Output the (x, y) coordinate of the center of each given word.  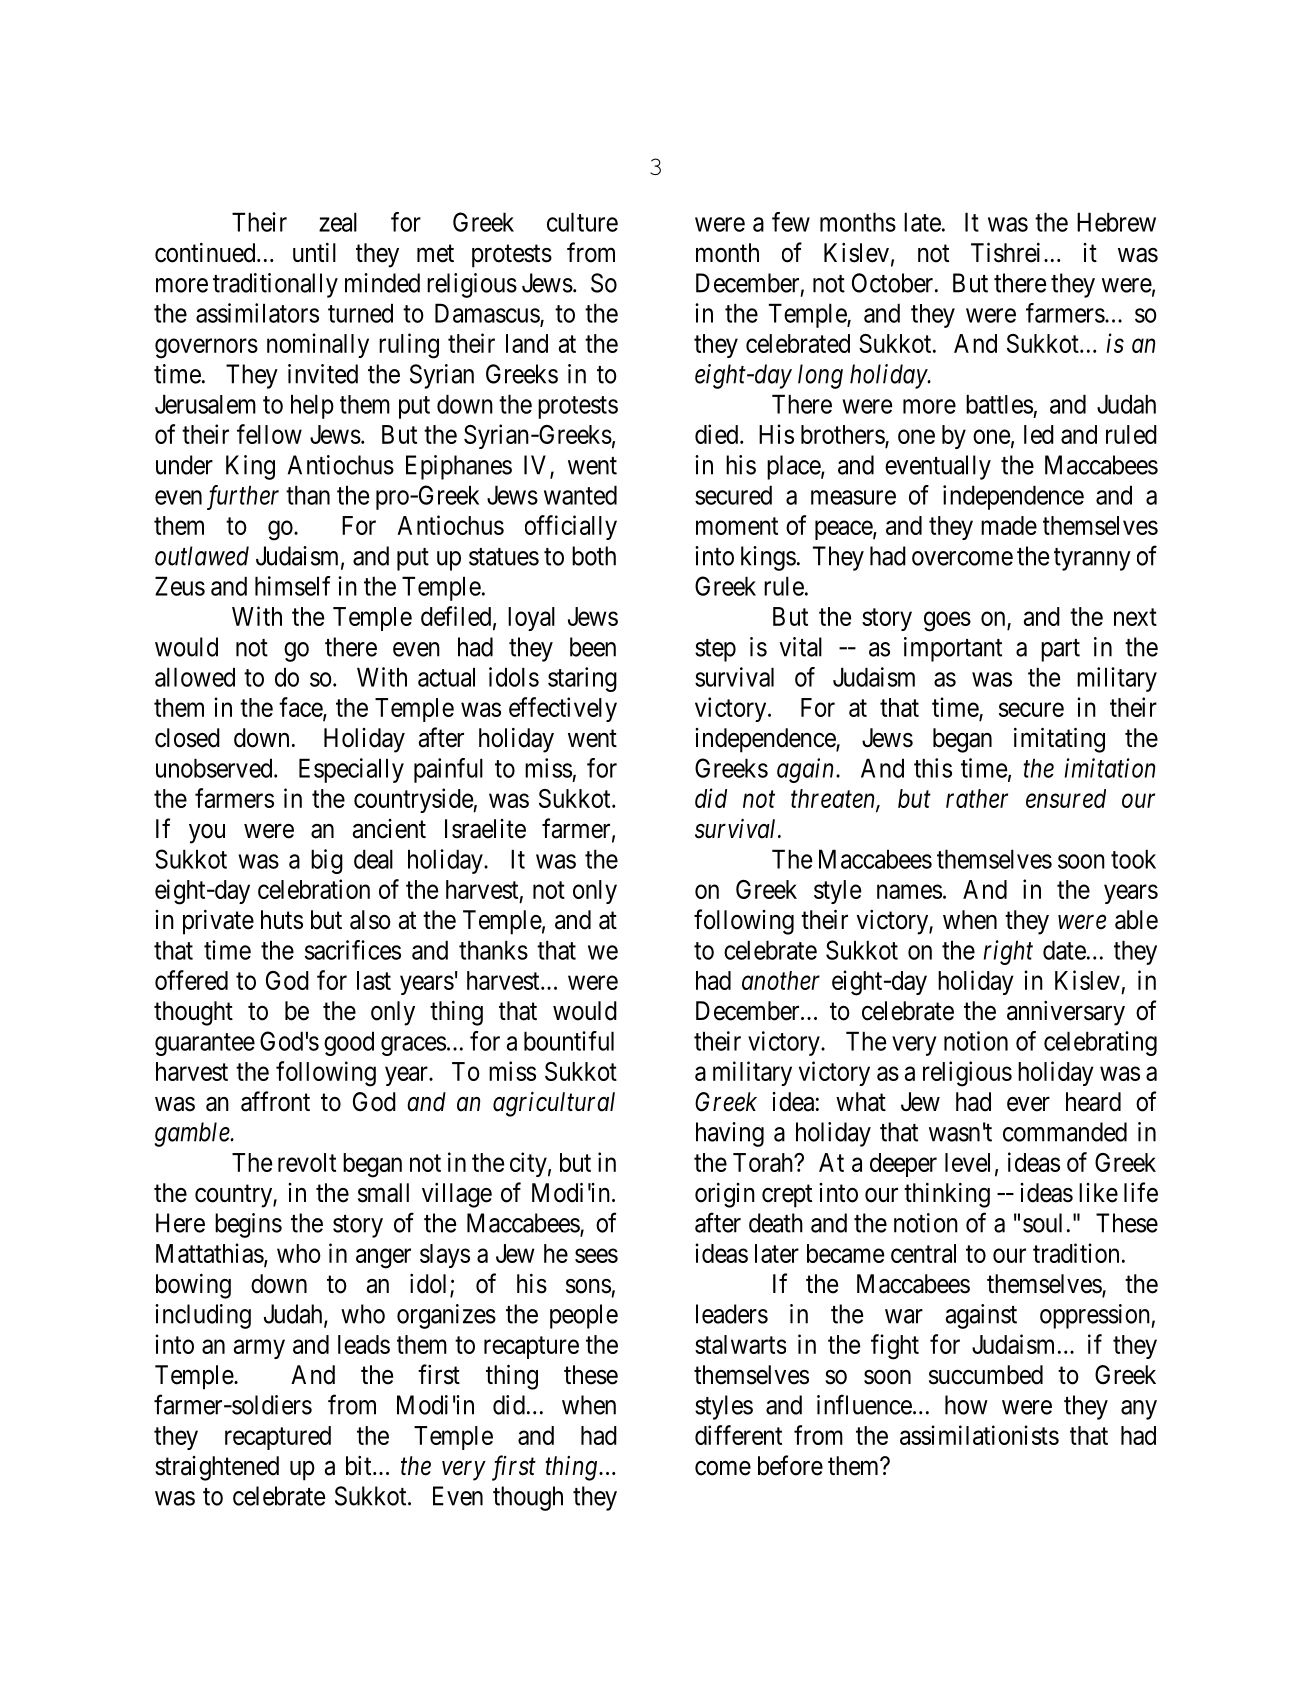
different (738, 1435)
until (314, 252)
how (966, 1405)
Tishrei (1005, 252)
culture (582, 222)
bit (360, 1466)
